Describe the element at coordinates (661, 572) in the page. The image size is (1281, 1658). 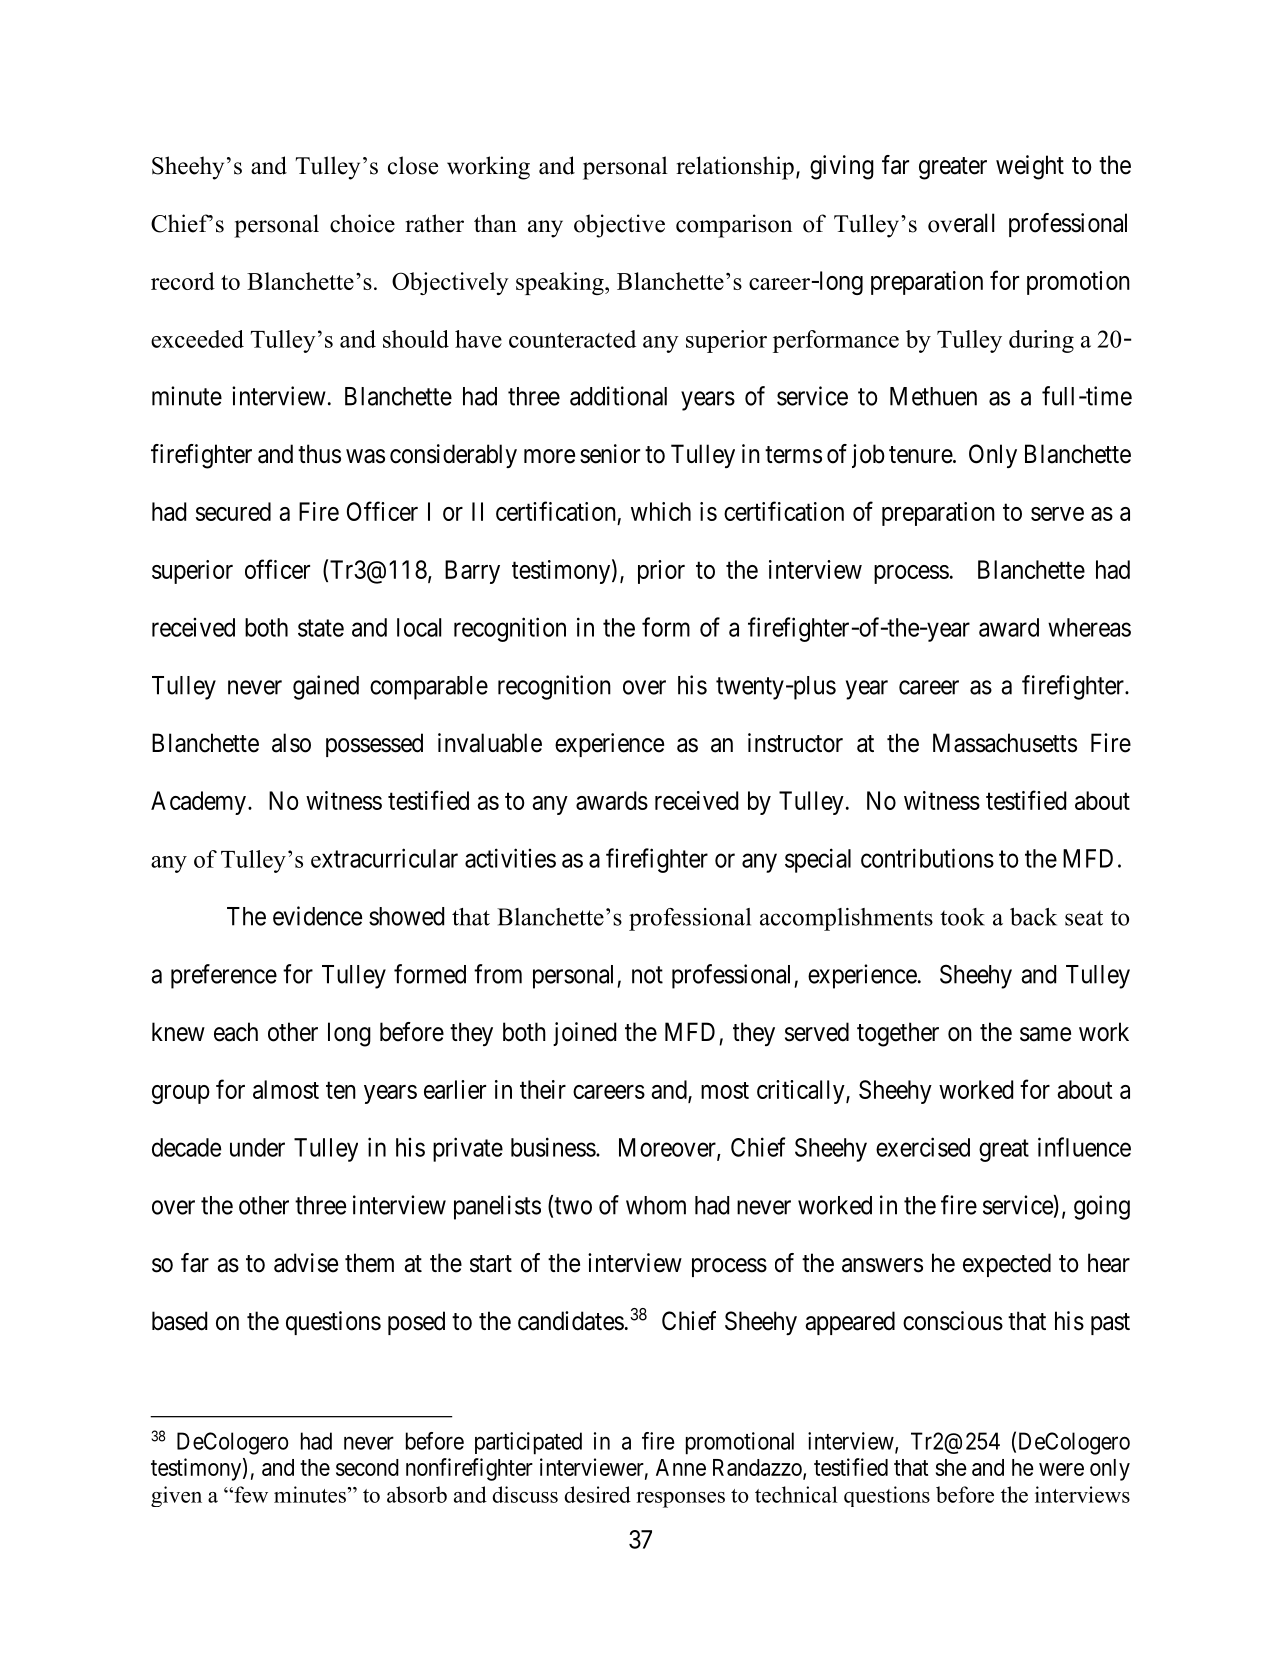
I see `prior` at that location.
